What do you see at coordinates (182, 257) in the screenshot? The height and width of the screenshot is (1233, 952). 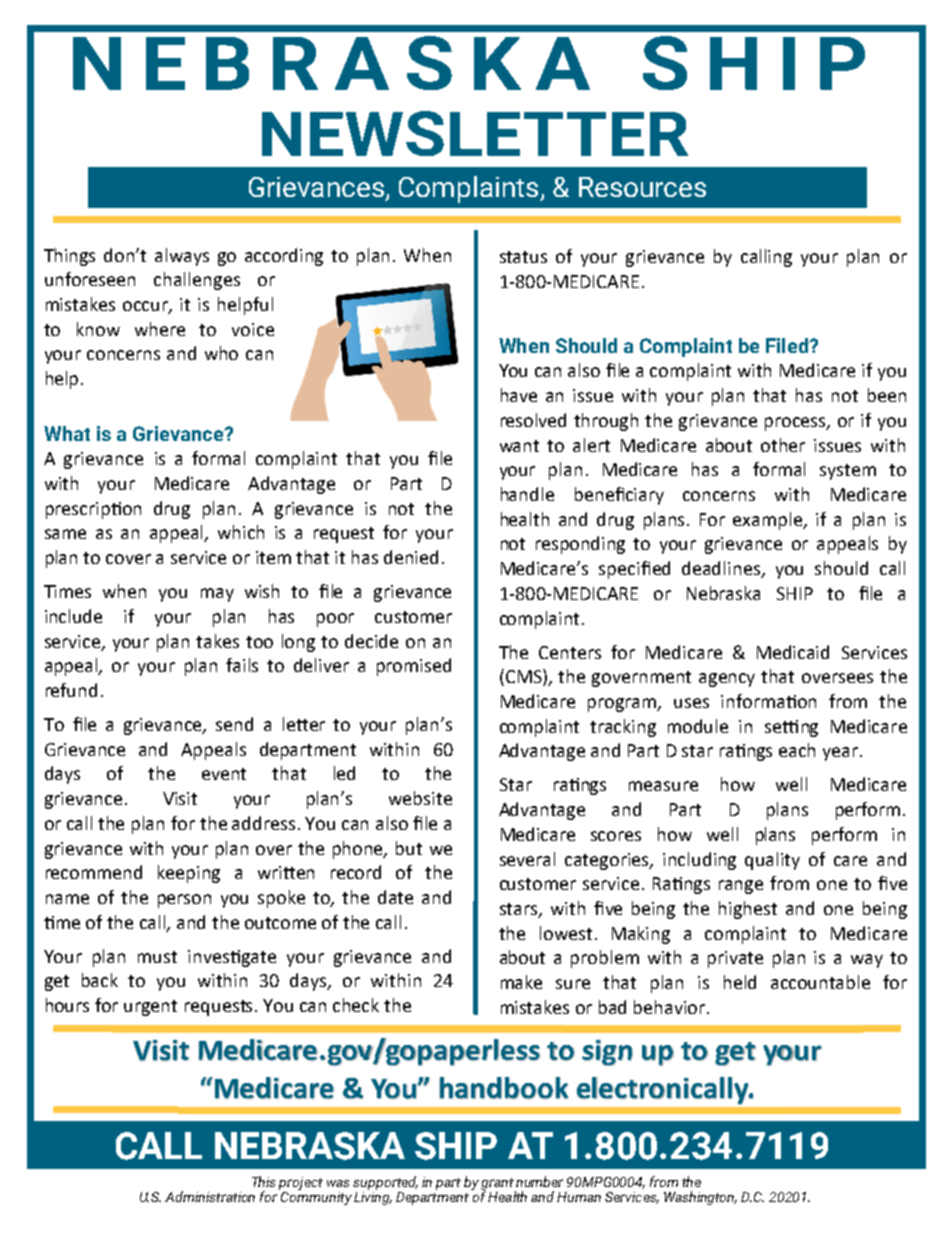 I see `always` at bounding box center [182, 257].
